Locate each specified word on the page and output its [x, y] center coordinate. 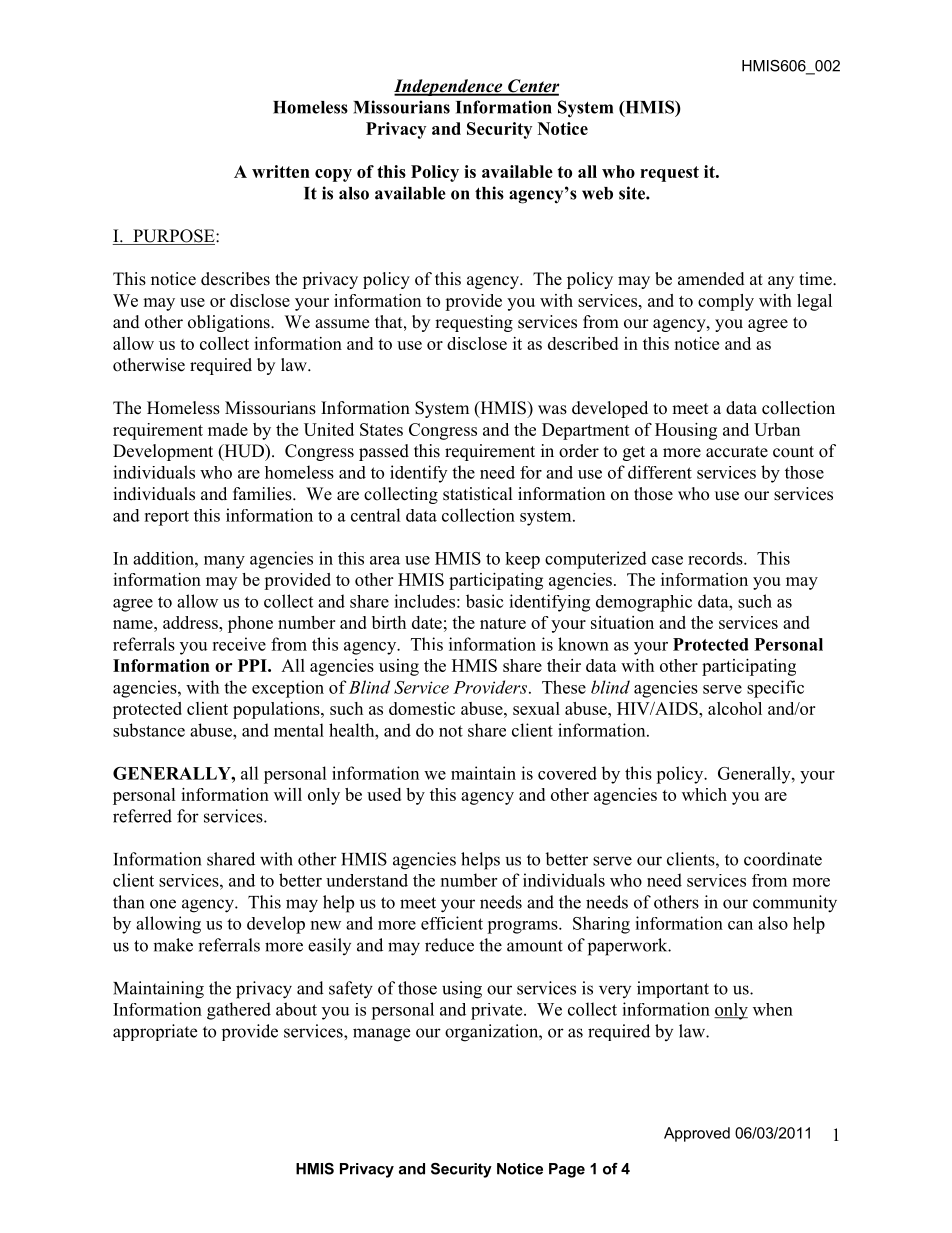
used [384, 794]
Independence [449, 87]
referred [142, 816]
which [704, 794]
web [597, 193]
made [228, 429]
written [281, 171]
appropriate [155, 1032]
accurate [737, 452]
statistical [478, 494]
